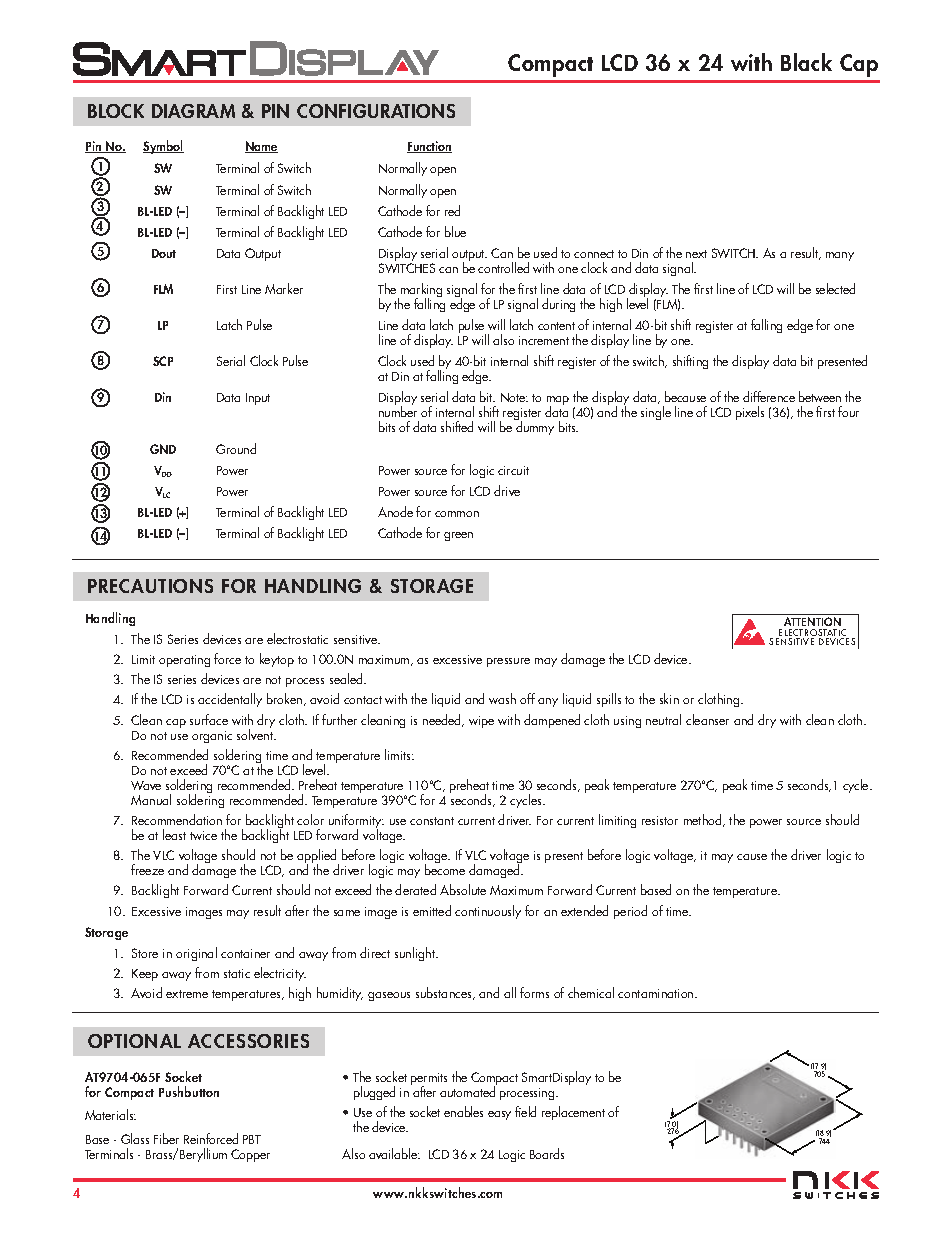 The height and width of the screenshot is (1233, 952). I want to click on selected, so click(835, 288).
